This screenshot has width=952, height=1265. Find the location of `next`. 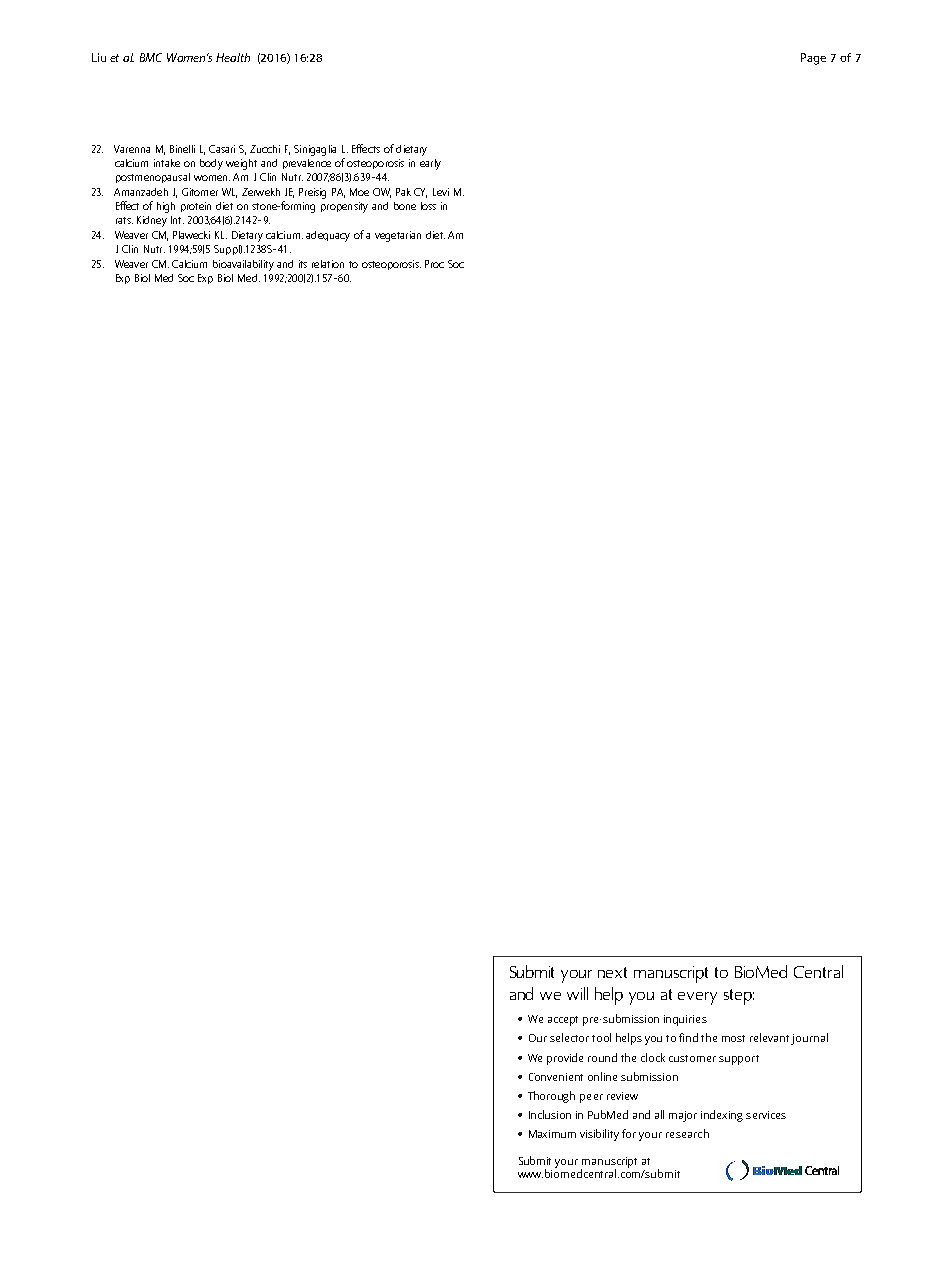

next is located at coordinates (612, 972).
